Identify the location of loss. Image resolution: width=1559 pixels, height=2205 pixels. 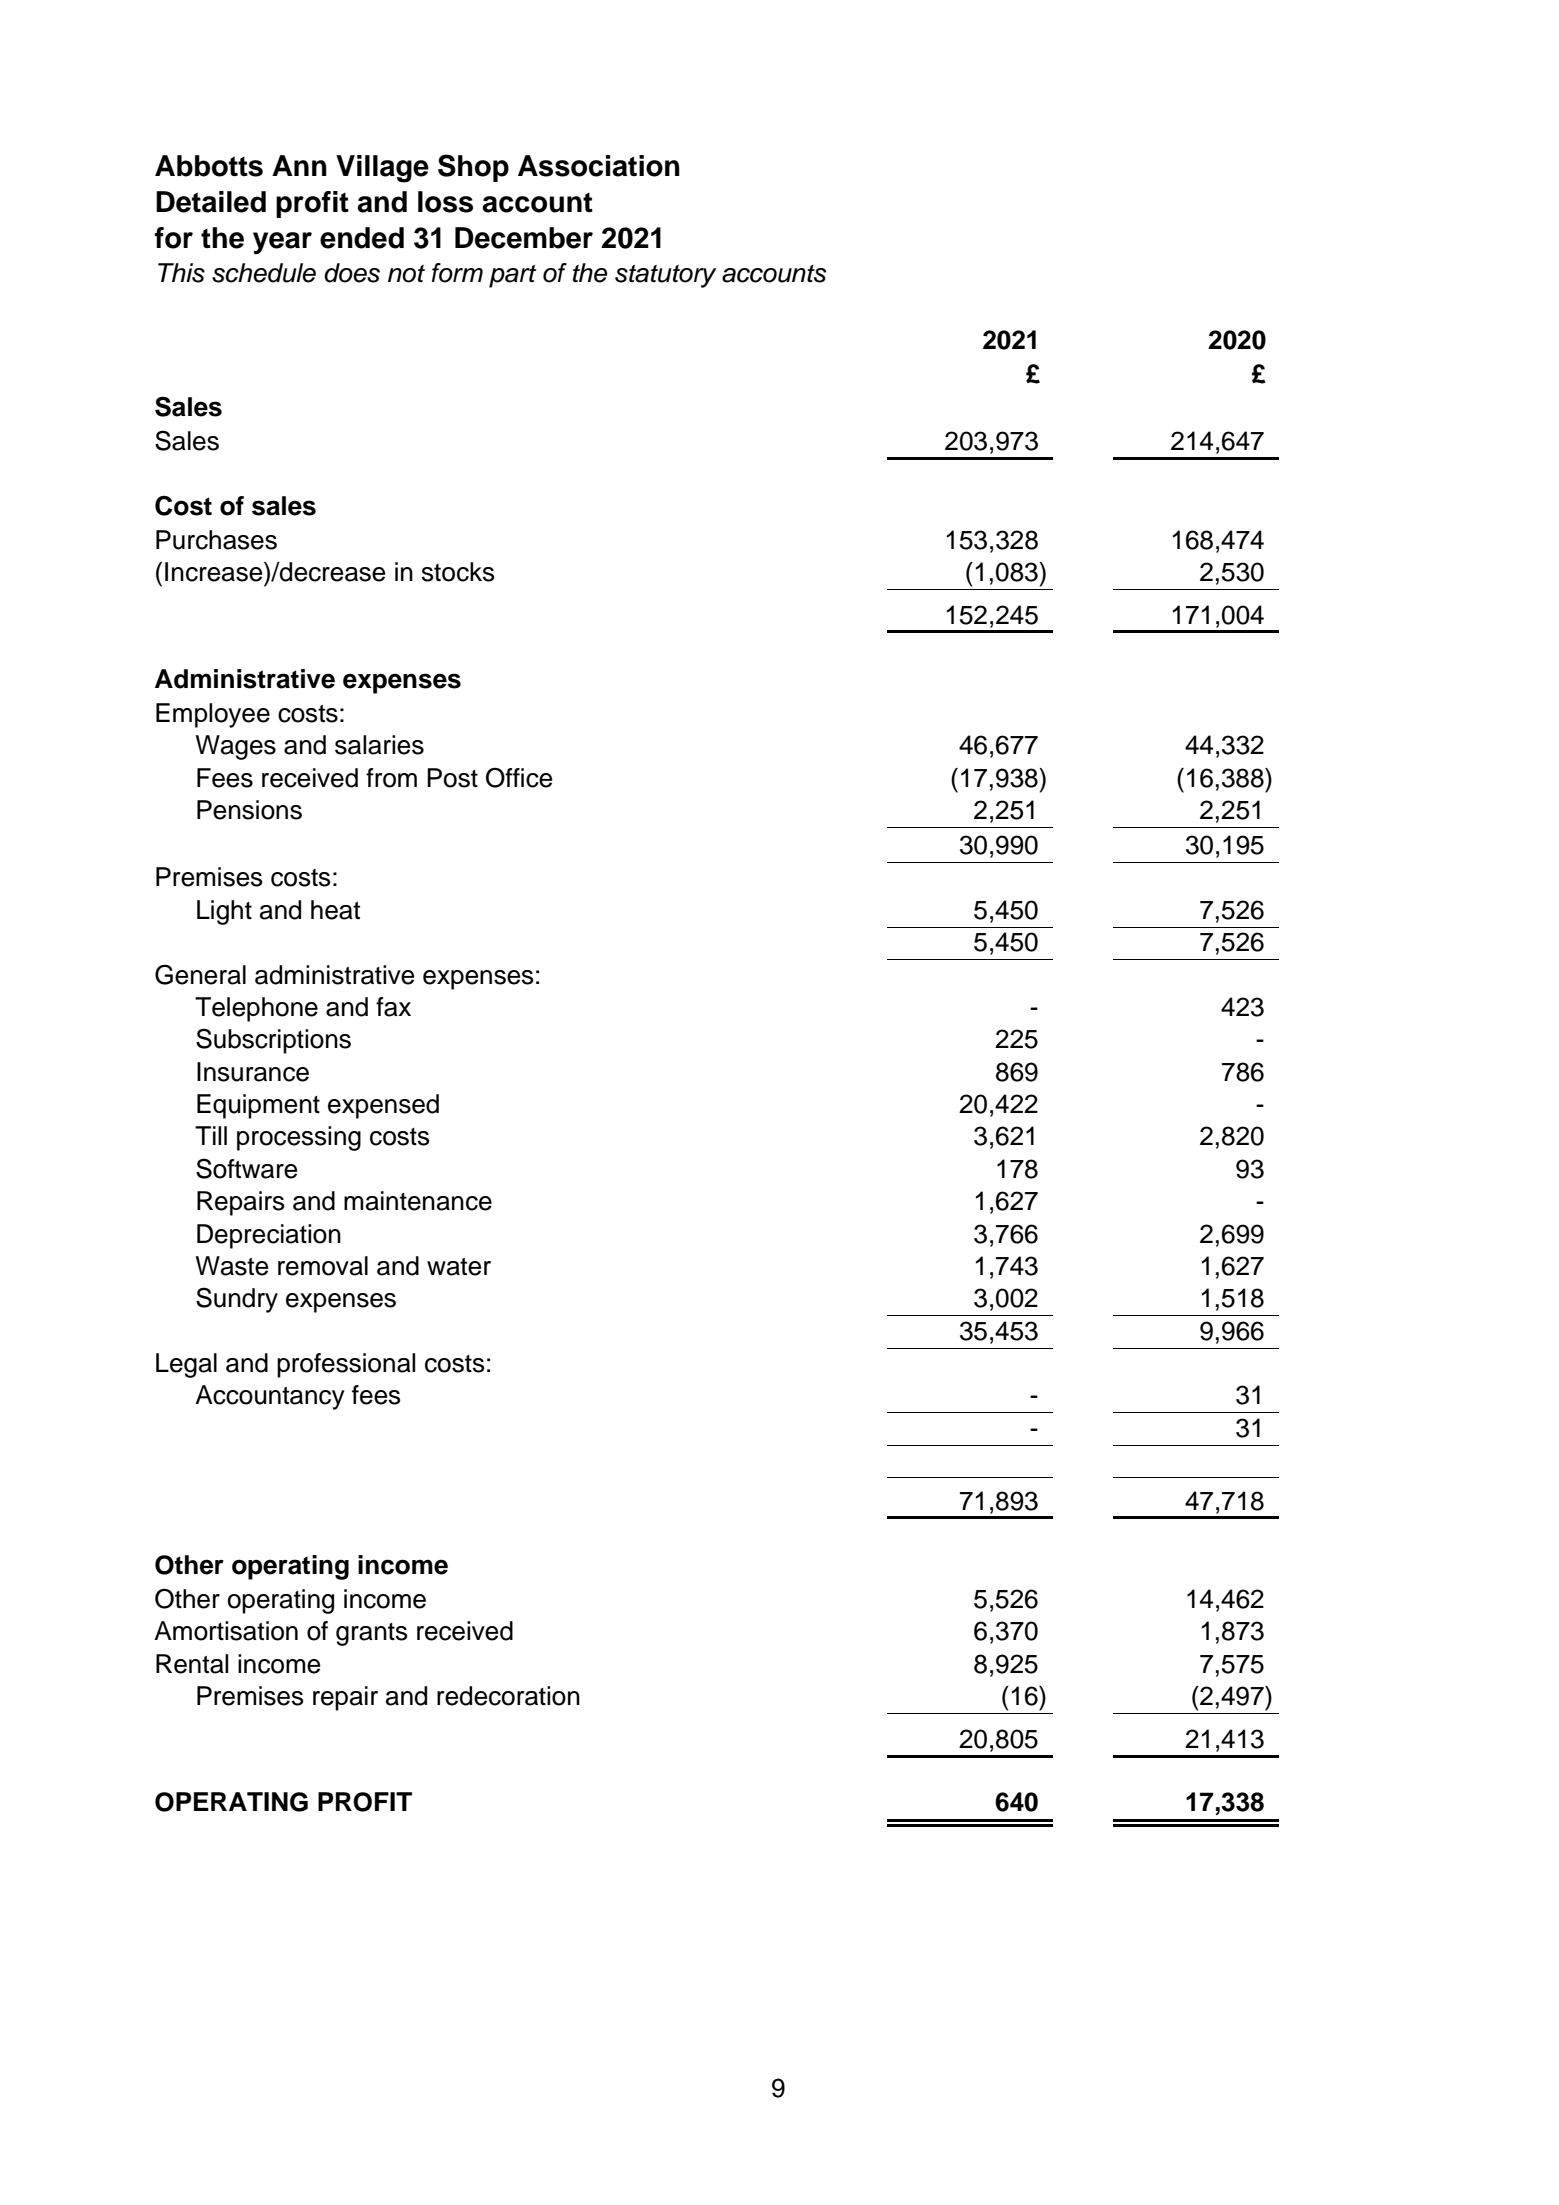
(445, 202).
